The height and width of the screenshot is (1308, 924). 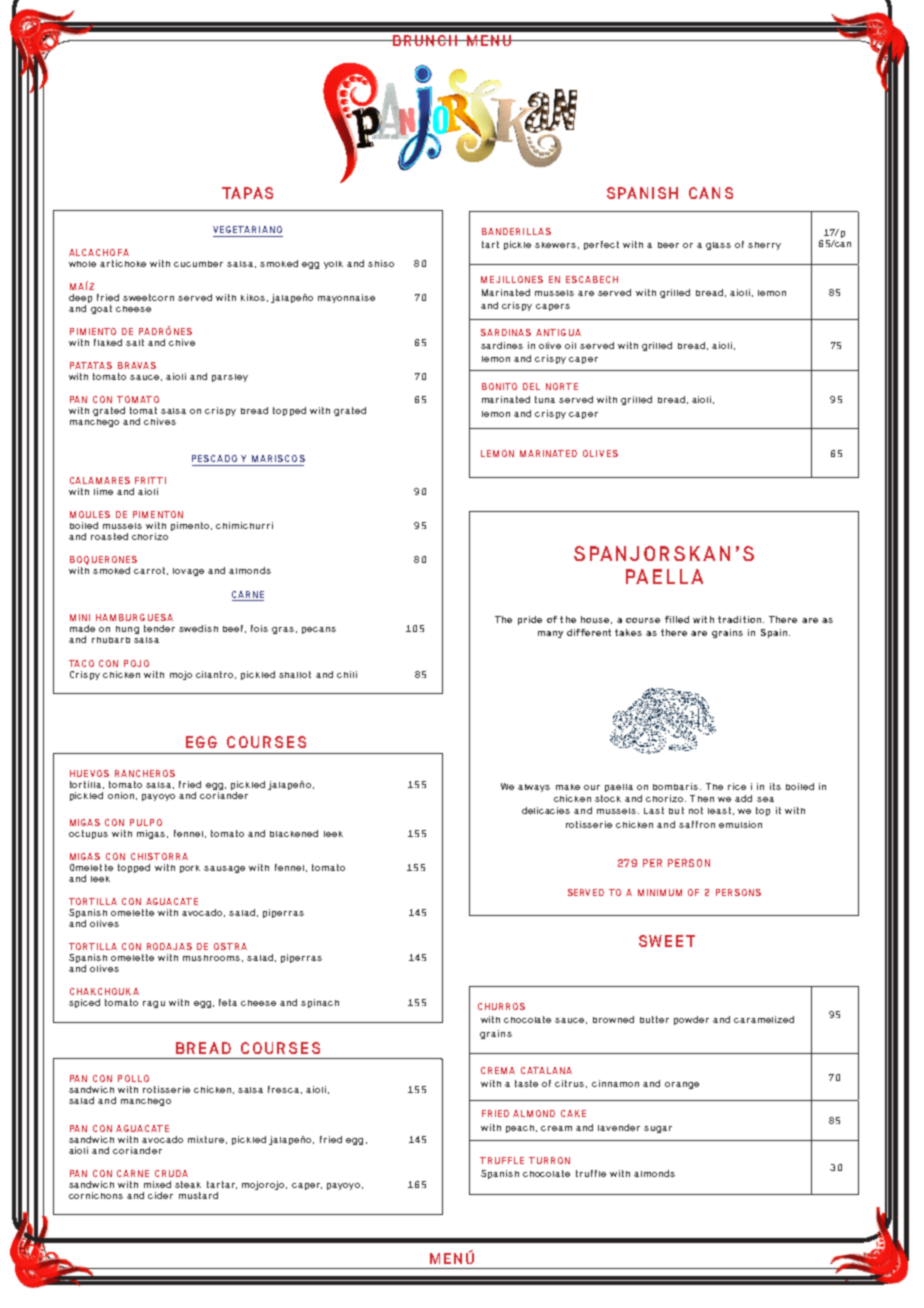 I want to click on BONITO, so click(x=499, y=386).
